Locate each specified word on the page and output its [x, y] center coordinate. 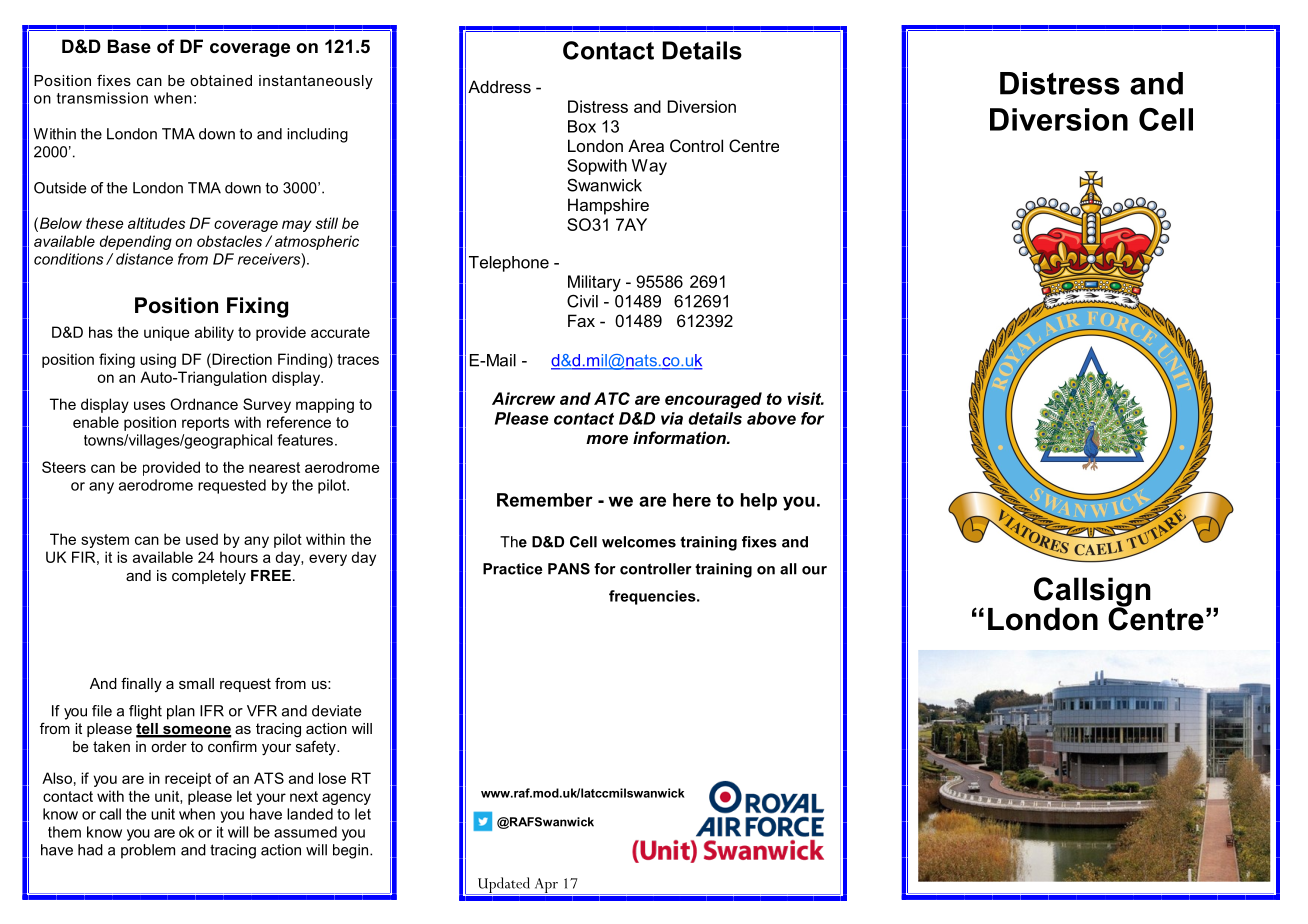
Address [499, 86]
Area [646, 145]
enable [96, 422]
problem [148, 851]
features [305, 440]
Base [129, 46]
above [771, 418]
